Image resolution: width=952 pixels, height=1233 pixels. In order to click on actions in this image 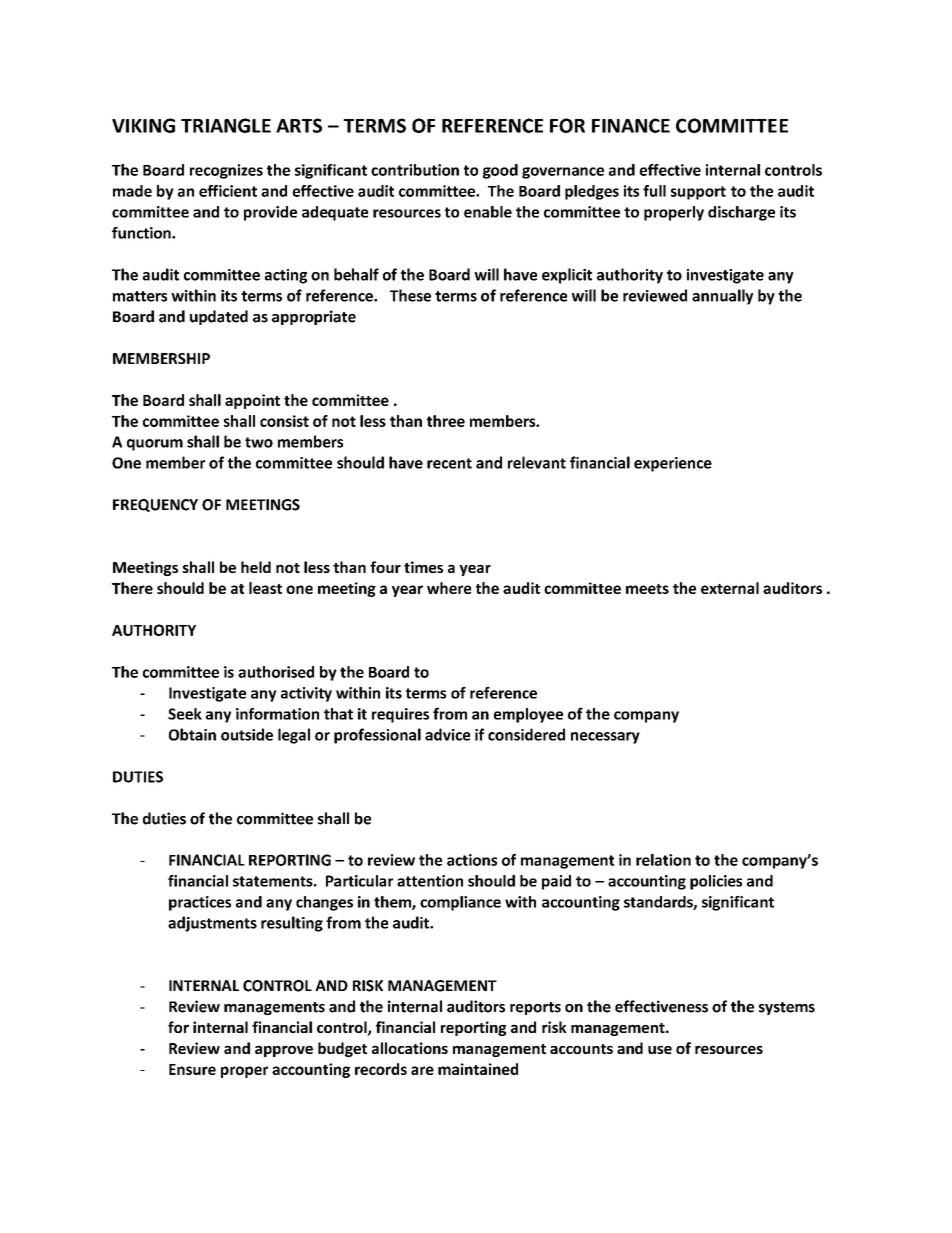, I will do `click(472, 860)`.
